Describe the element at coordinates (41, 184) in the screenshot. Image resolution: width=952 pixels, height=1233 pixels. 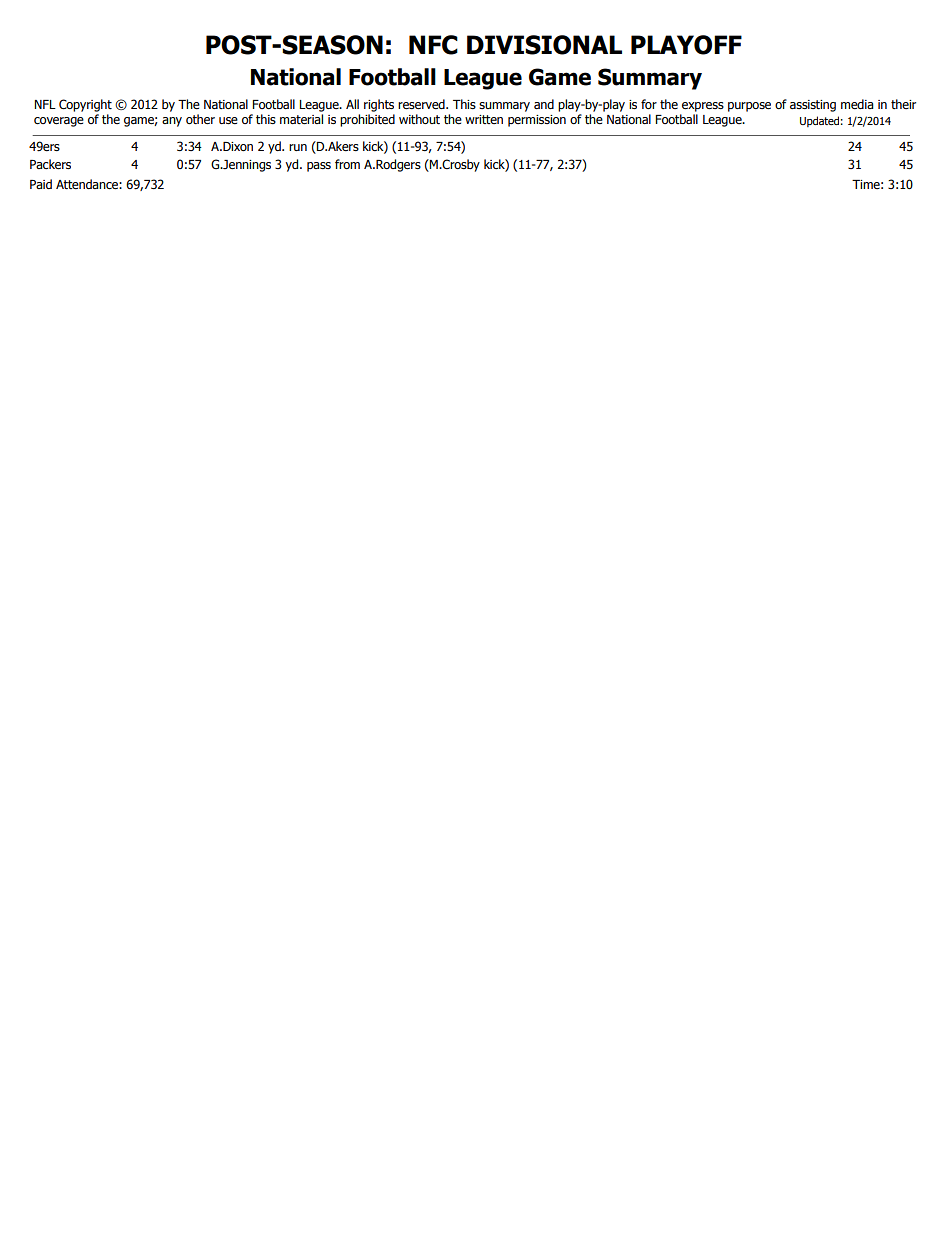
I see `Paid` at that location.
